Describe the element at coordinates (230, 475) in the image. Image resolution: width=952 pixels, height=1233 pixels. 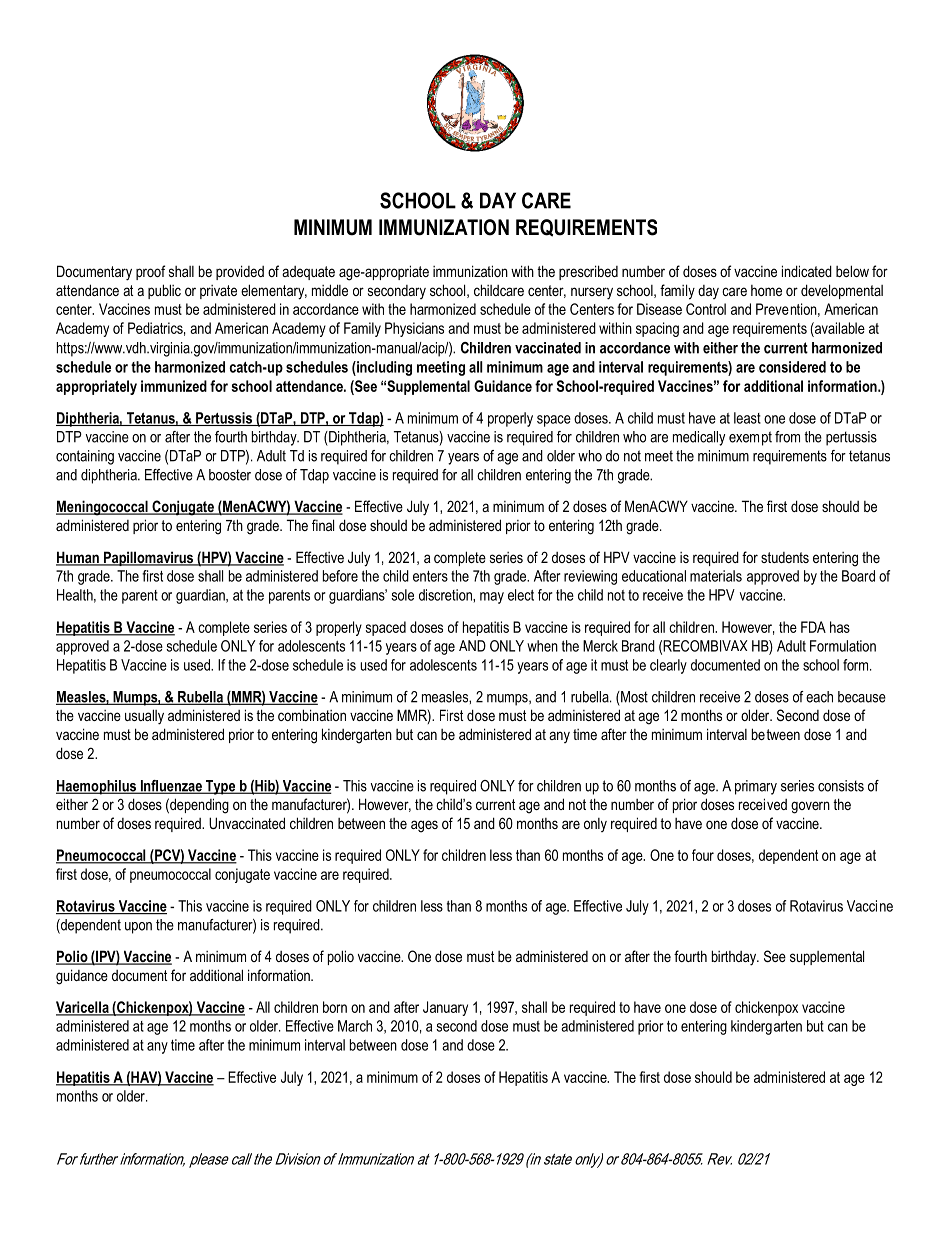
I see `booster` at that location.
